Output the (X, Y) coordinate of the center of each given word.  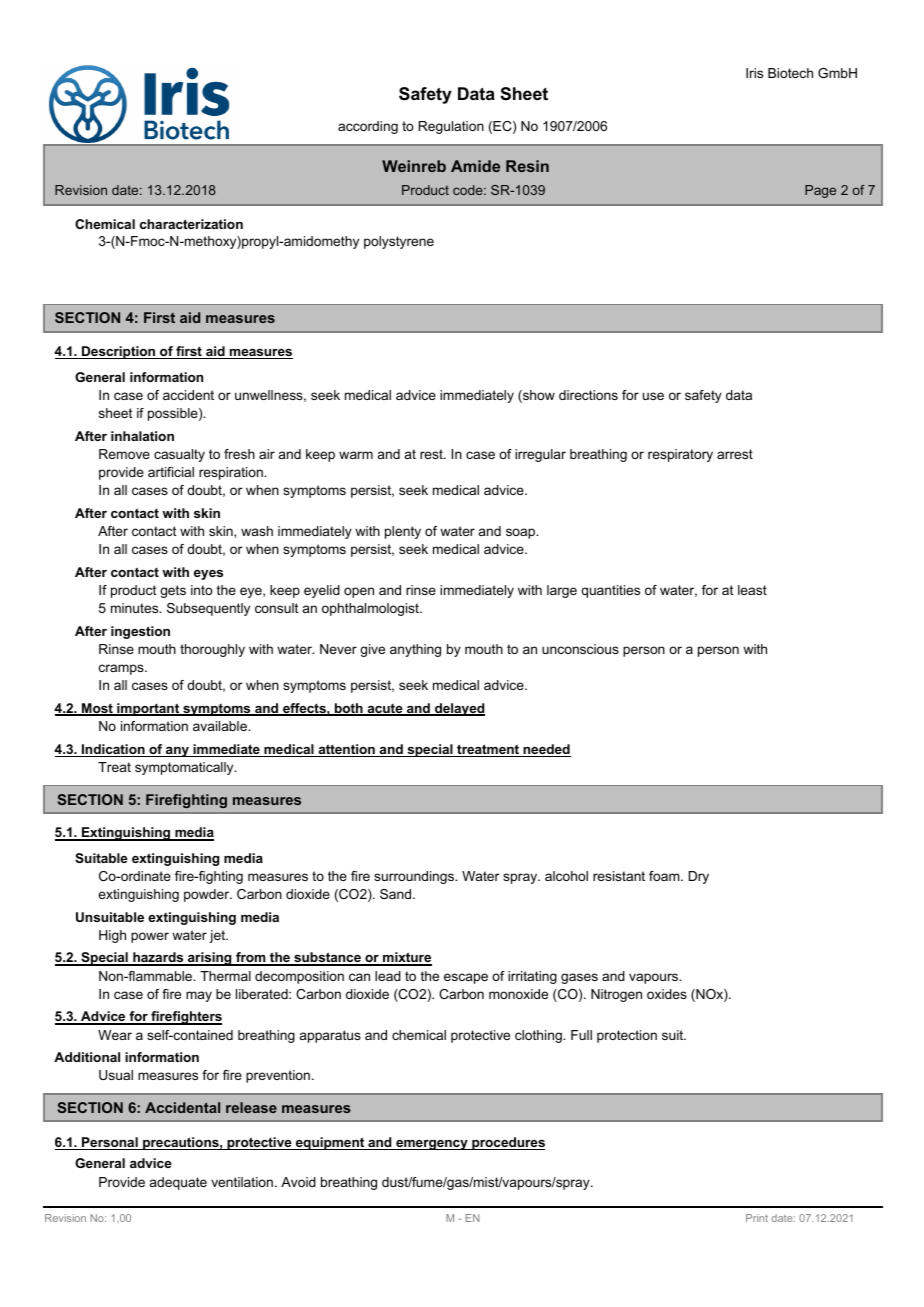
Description (118, 352)
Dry (699, 877)
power (150, 937)
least (752, 590)
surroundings (415, 877)
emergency (432, 1145)
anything (415, 650)
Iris (754, 73)
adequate (178, 1183)
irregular (540, 455)
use (653, 396)
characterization (191, 224)
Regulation (451, 127)
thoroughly (212, 650)
